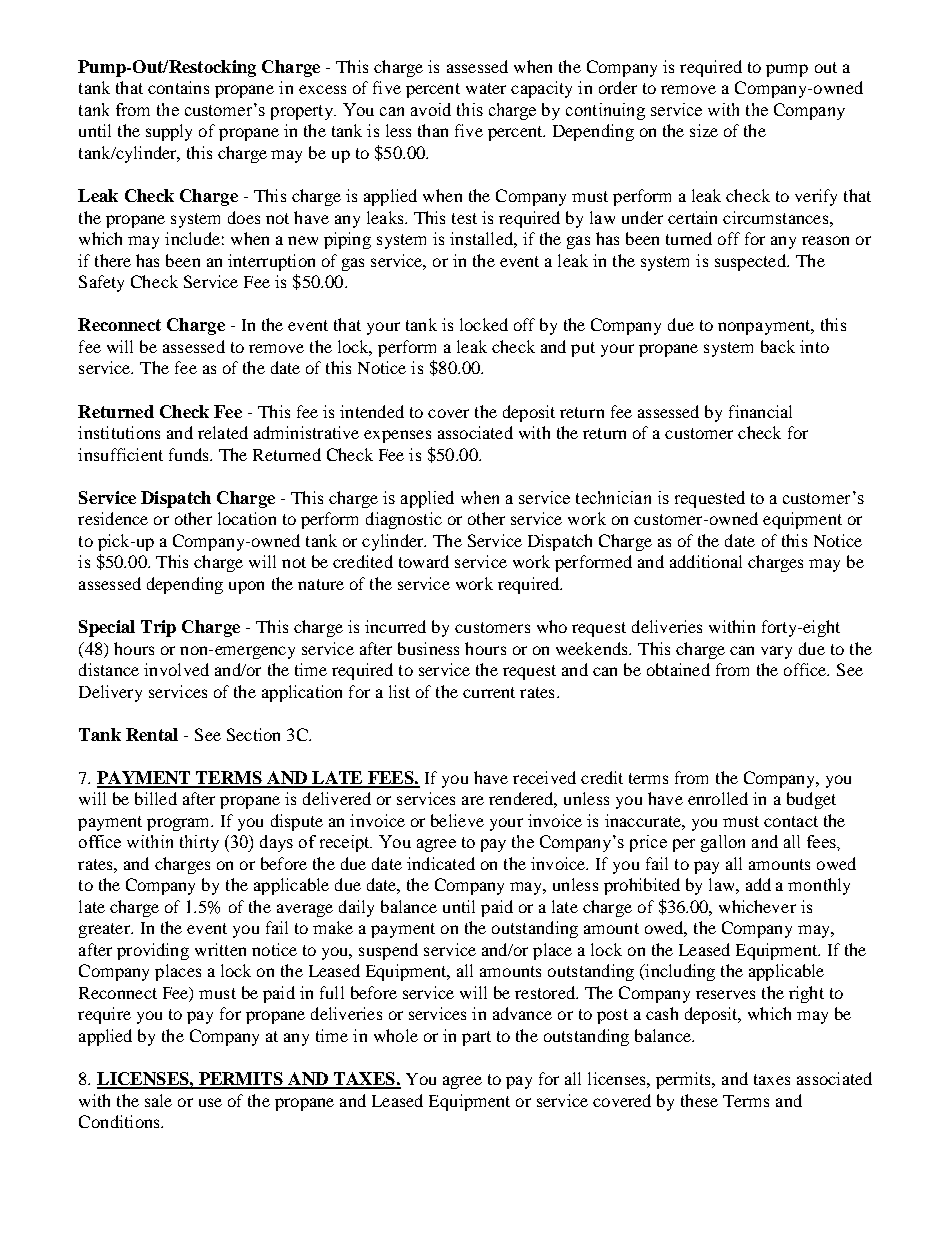 This page has height=1233, width=952. Describe the element at coordinates (169, 132) in the page. I see `supply` at that location.
